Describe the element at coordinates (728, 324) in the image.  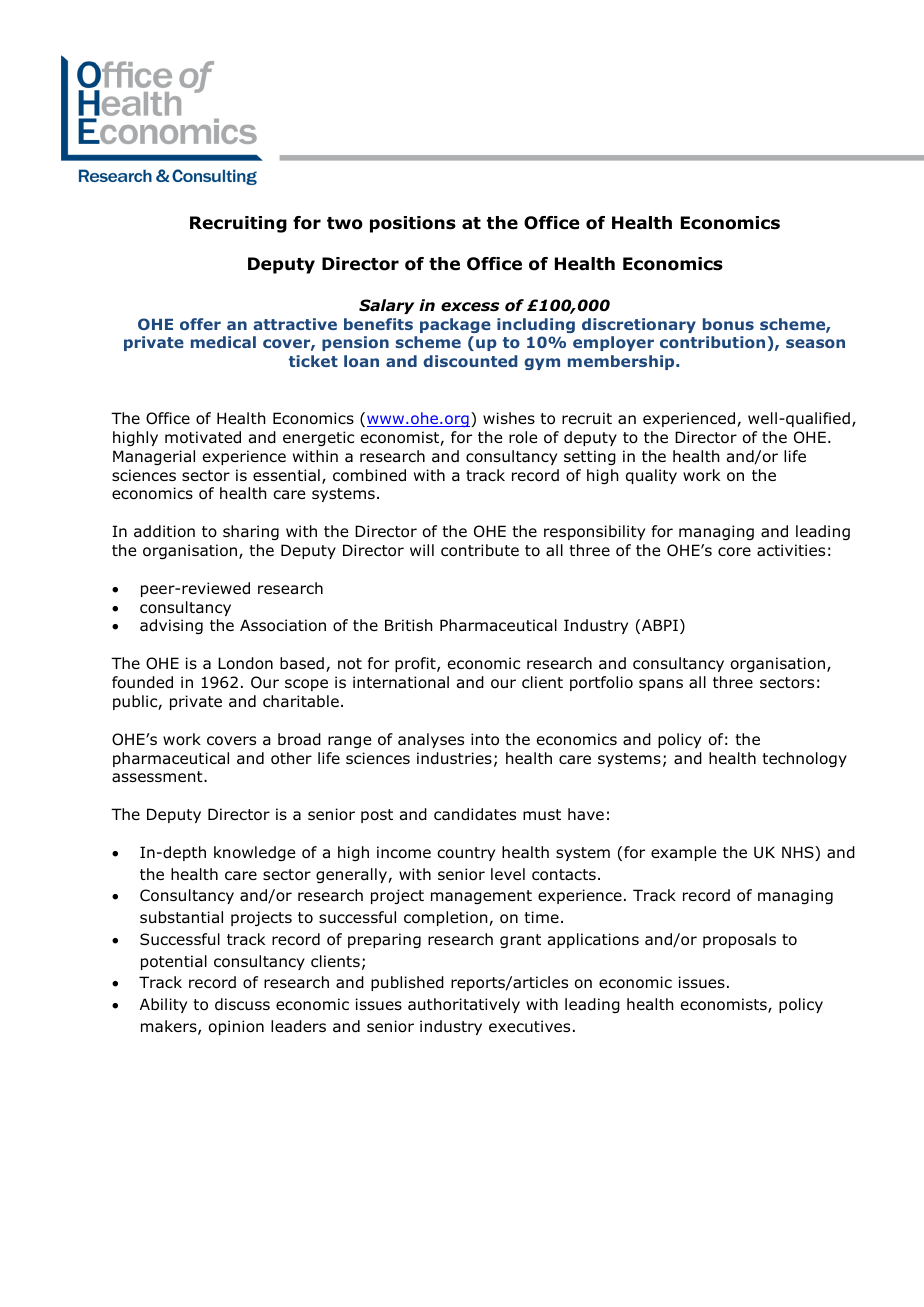
I see `bonus` at that location.
